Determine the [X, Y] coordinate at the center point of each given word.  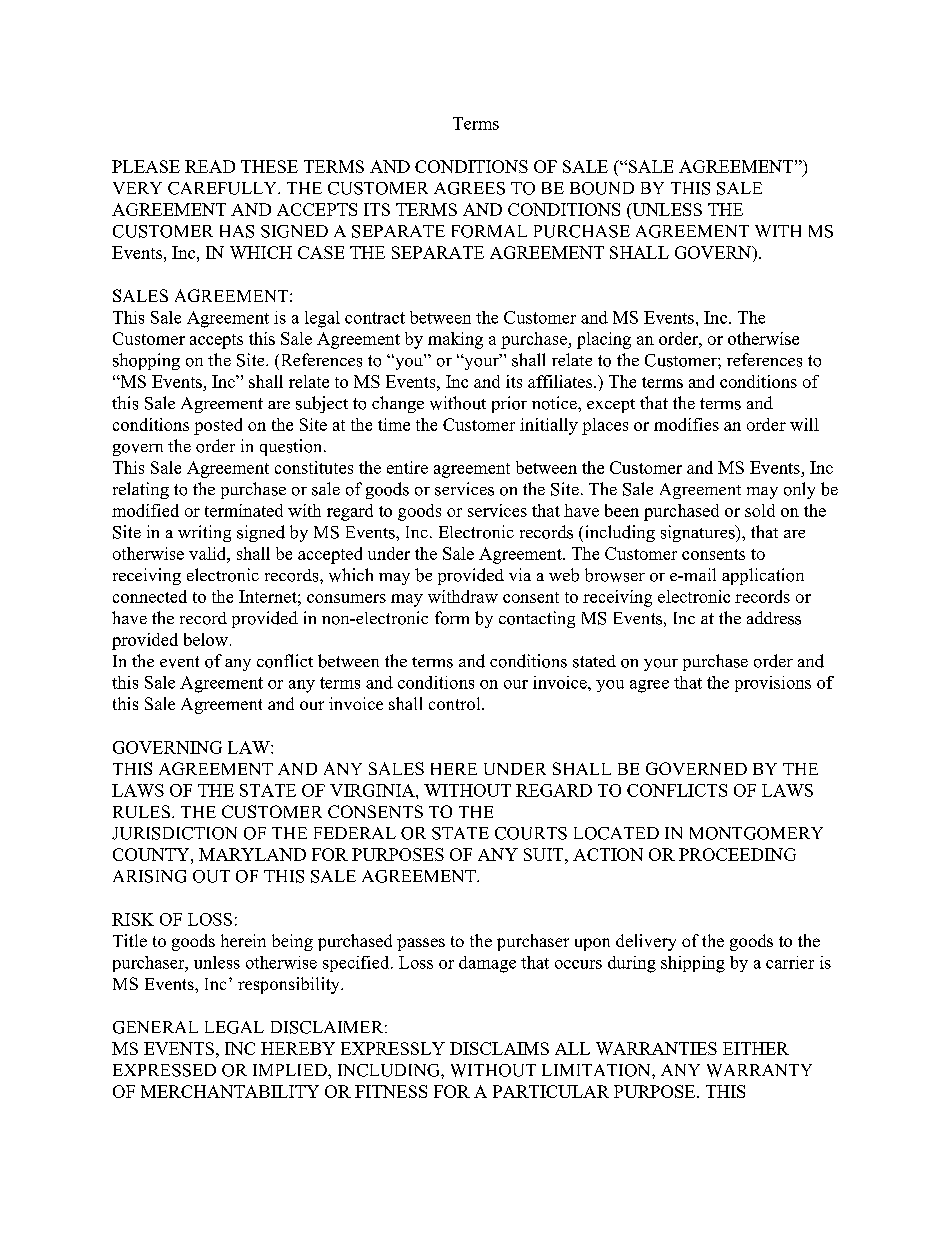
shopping [146, 361]
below [207, 639]
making [455, 340]
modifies [686, 424]
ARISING [149, 876]
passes [421, 944]
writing [204, 533]
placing [604, 340]
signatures [699, 533]
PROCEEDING [737, 854]
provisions [773, 684]
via [520, 574]
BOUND [602, 188]
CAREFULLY [223, 188]
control [456, 703]
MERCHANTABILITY [230, 1091]
